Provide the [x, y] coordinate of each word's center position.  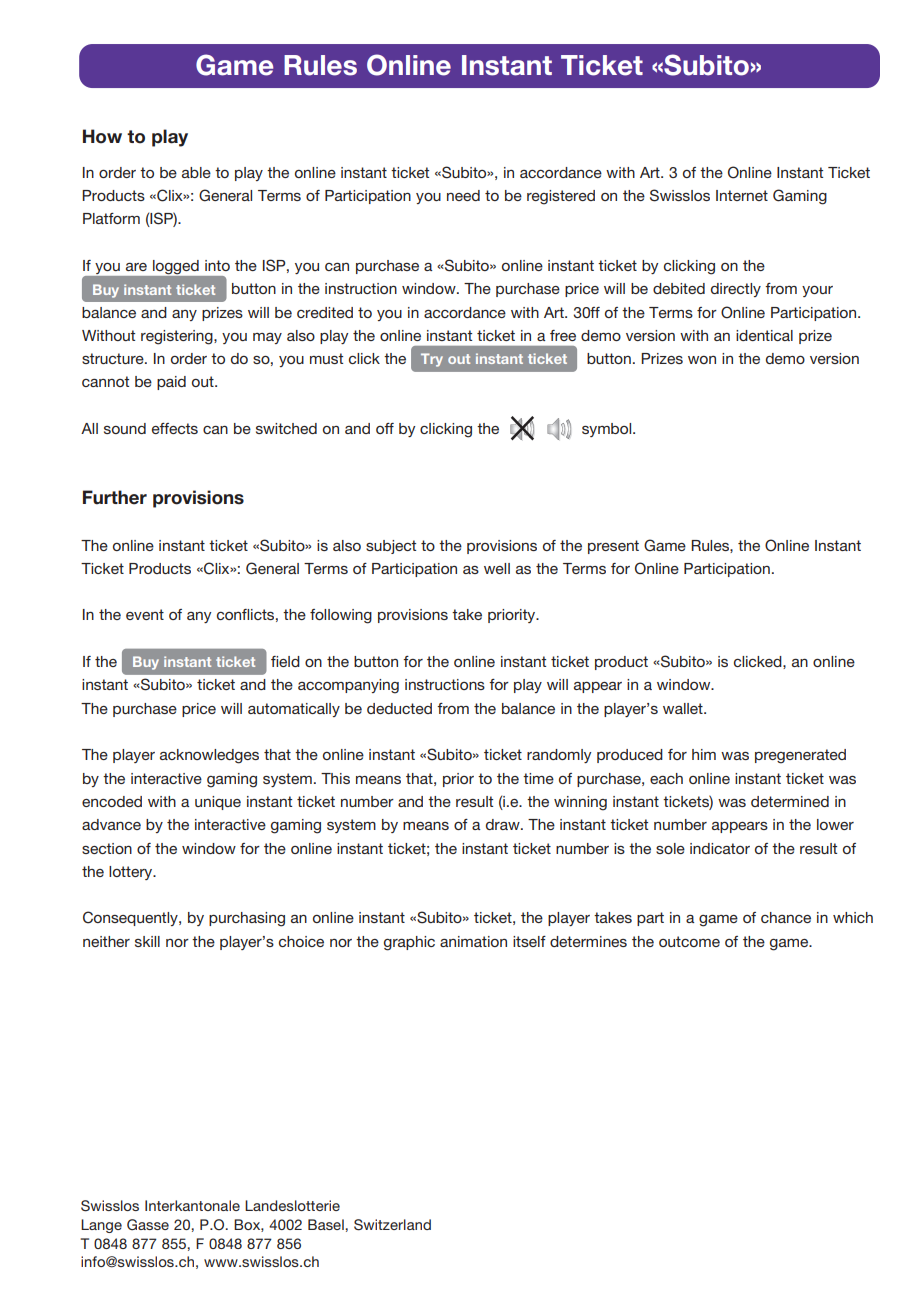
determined [790, 801]
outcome [689, 941]
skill [147, 941]
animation [473, 941]
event [145, 614]
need [463, 195]
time [538, 778]
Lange [101, 1226]
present [613, 547]
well [497, 568]
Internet [742, 195]
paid [171, 383]
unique [218, 803]
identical [764, 335]
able [196, 172]
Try [432, 360]
